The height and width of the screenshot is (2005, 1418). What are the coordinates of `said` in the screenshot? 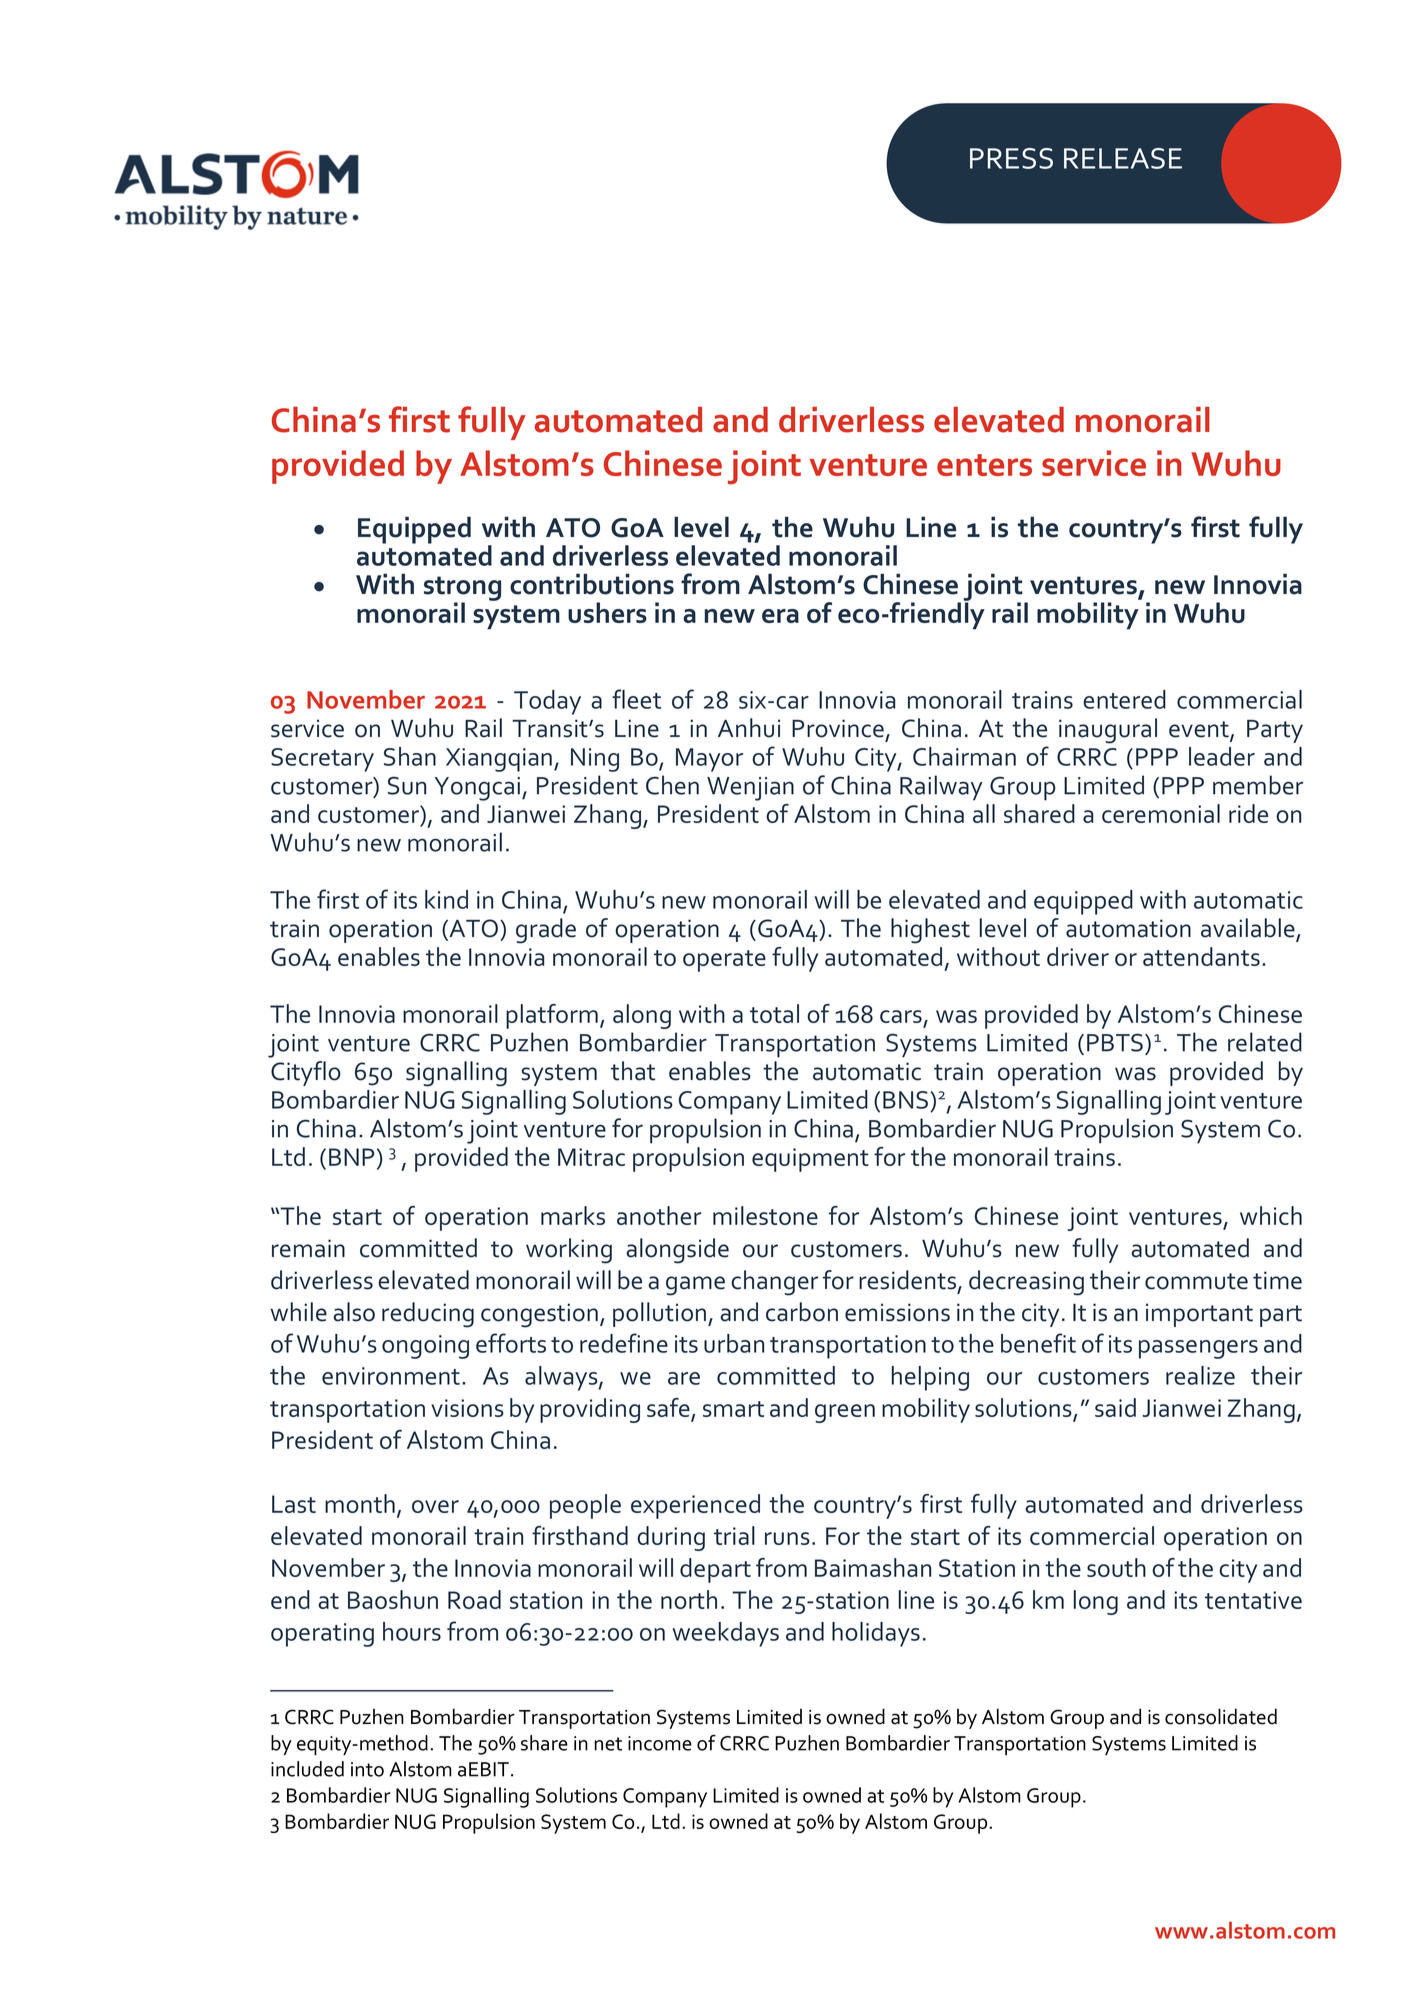 It's located at (1115, 1407).
